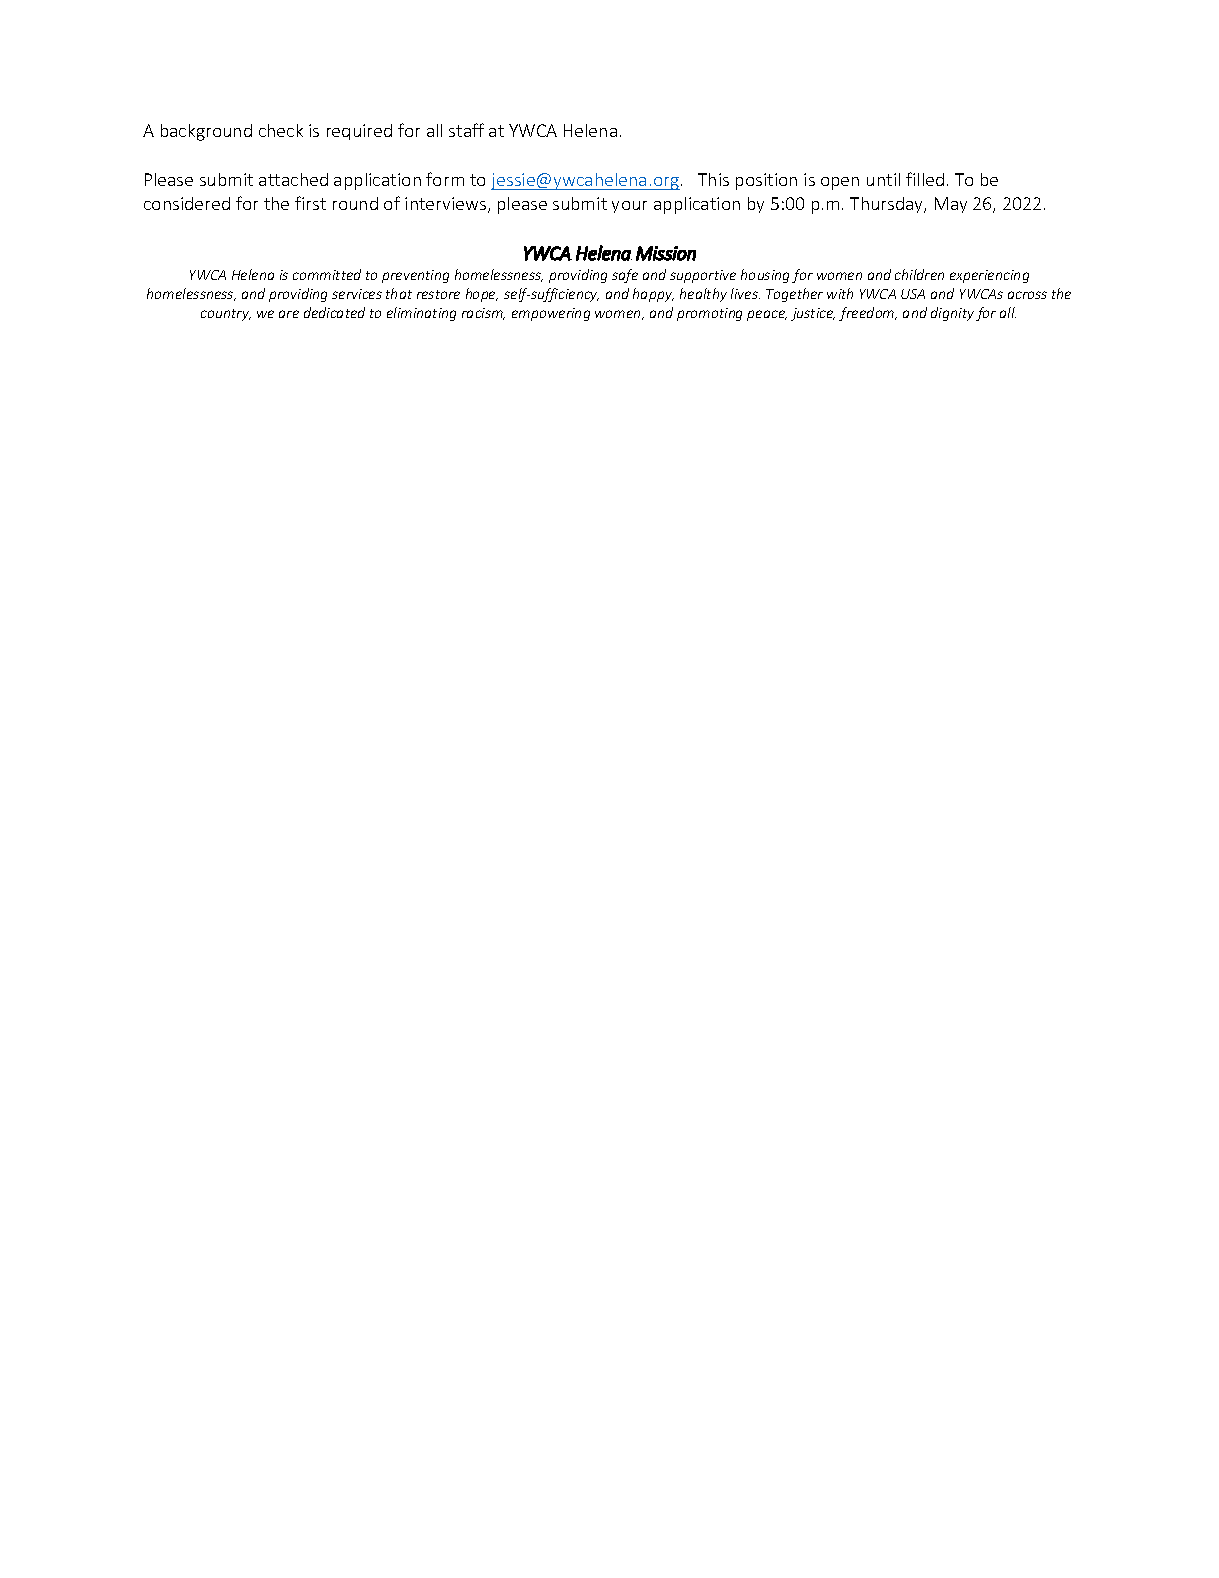 The height and width of the screenshot is (1578, 1219). What do you see at coordinates (289, 314) in the screenshot?
I see `are` at bounding box center [289, 314].
